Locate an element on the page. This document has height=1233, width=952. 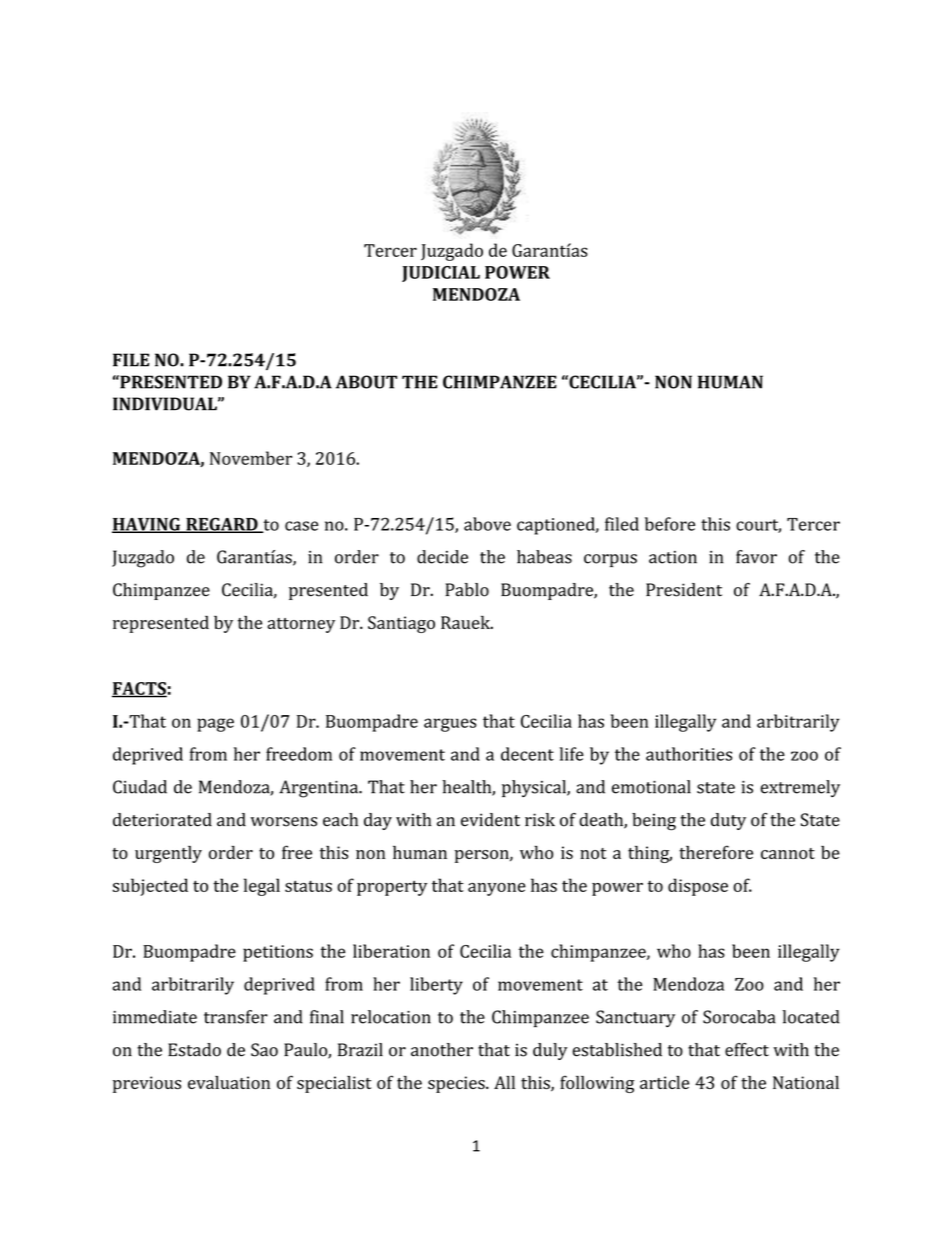
another is located at coordinates (442, 1050).
